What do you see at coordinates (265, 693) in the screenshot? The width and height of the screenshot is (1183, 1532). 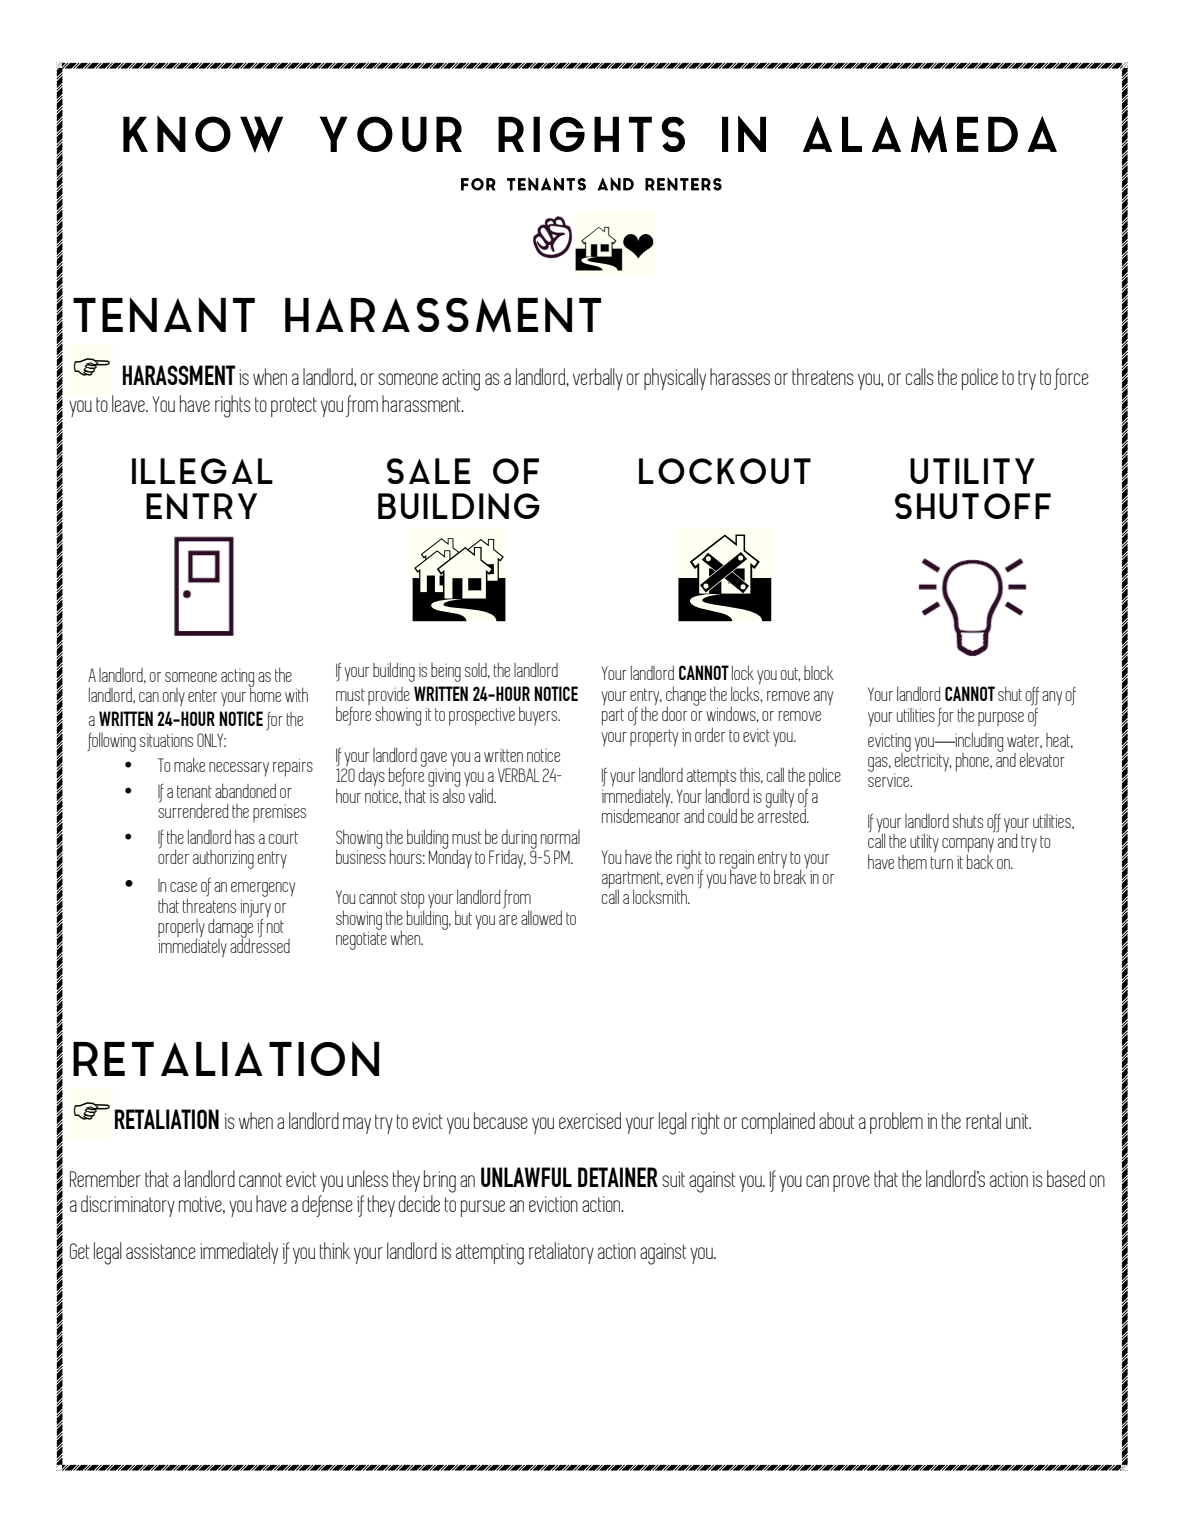 I see `home` at bounding box center [265, 693].
